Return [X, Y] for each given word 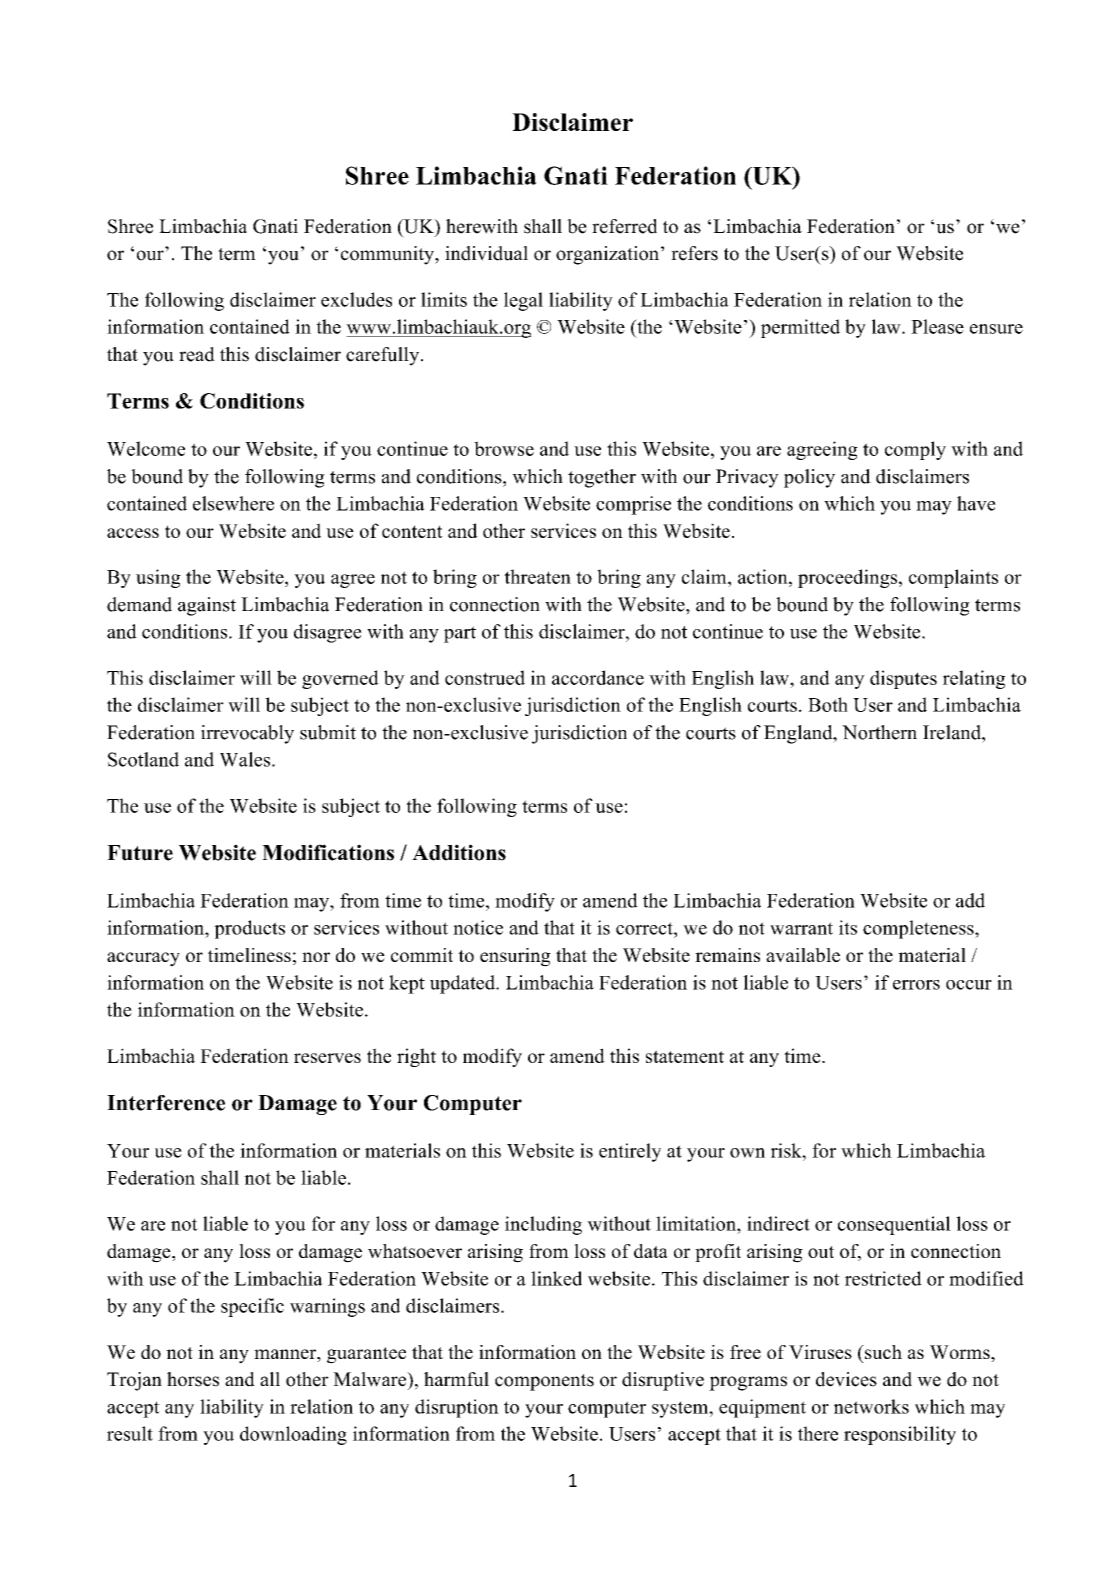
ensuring [515, 957]
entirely [630, 1152]
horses [193, 1379]
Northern [879, 732]
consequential [894, 1225]
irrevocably [247, 734]
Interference [166, 1103]
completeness [919, 929]
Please [937, 326]
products [249, 929]
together [602, 478]
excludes [356, 299]
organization [607, 255]
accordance [598, 677]
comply [915, 450]
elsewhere [233, 503]
